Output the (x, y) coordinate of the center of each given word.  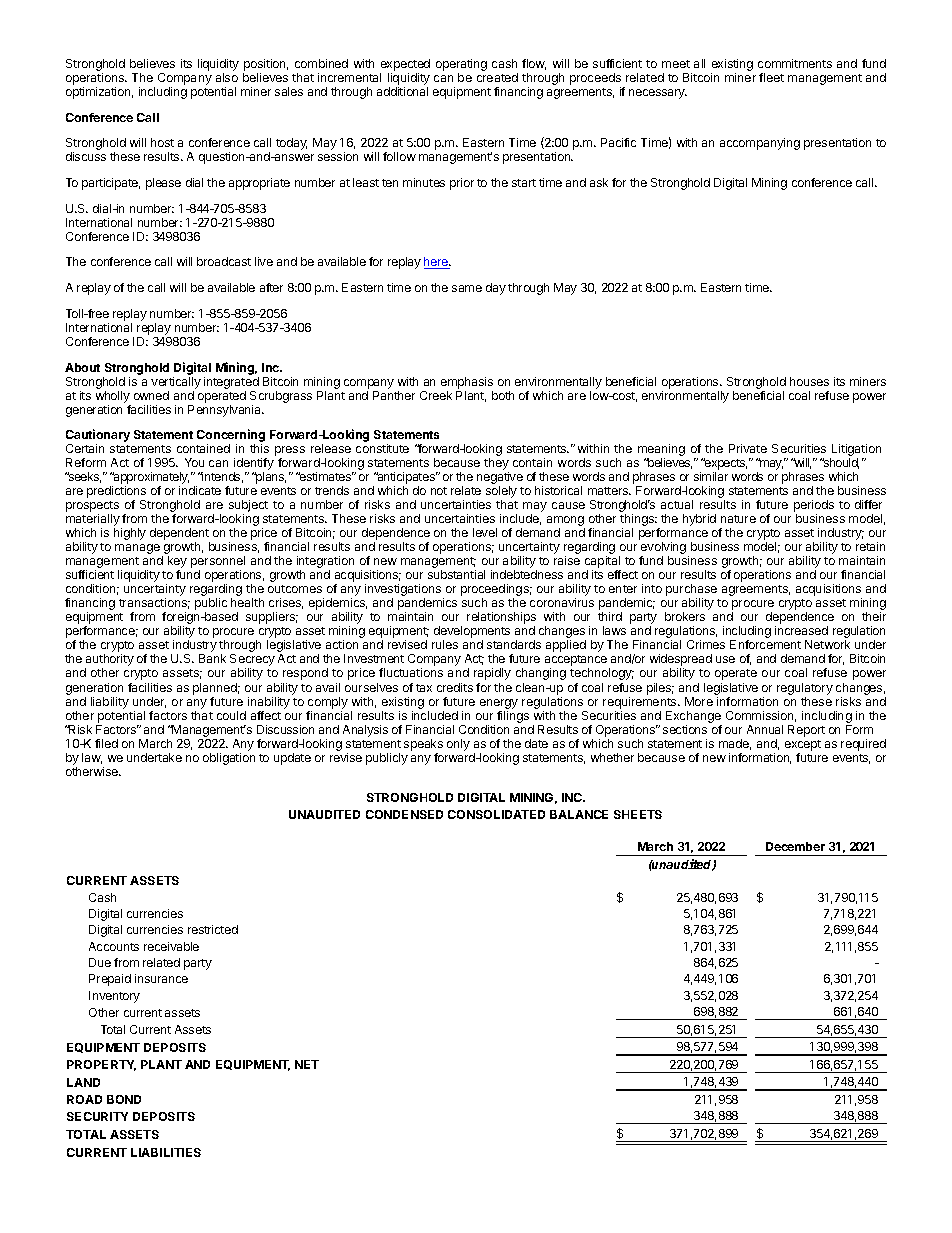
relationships (501, 619)
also (227, 77)
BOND (124, 1099)
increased (801, 630)
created (497, 77)
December (795, 846)
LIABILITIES (166, 1152)
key (177, 563)
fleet (771, 77)
